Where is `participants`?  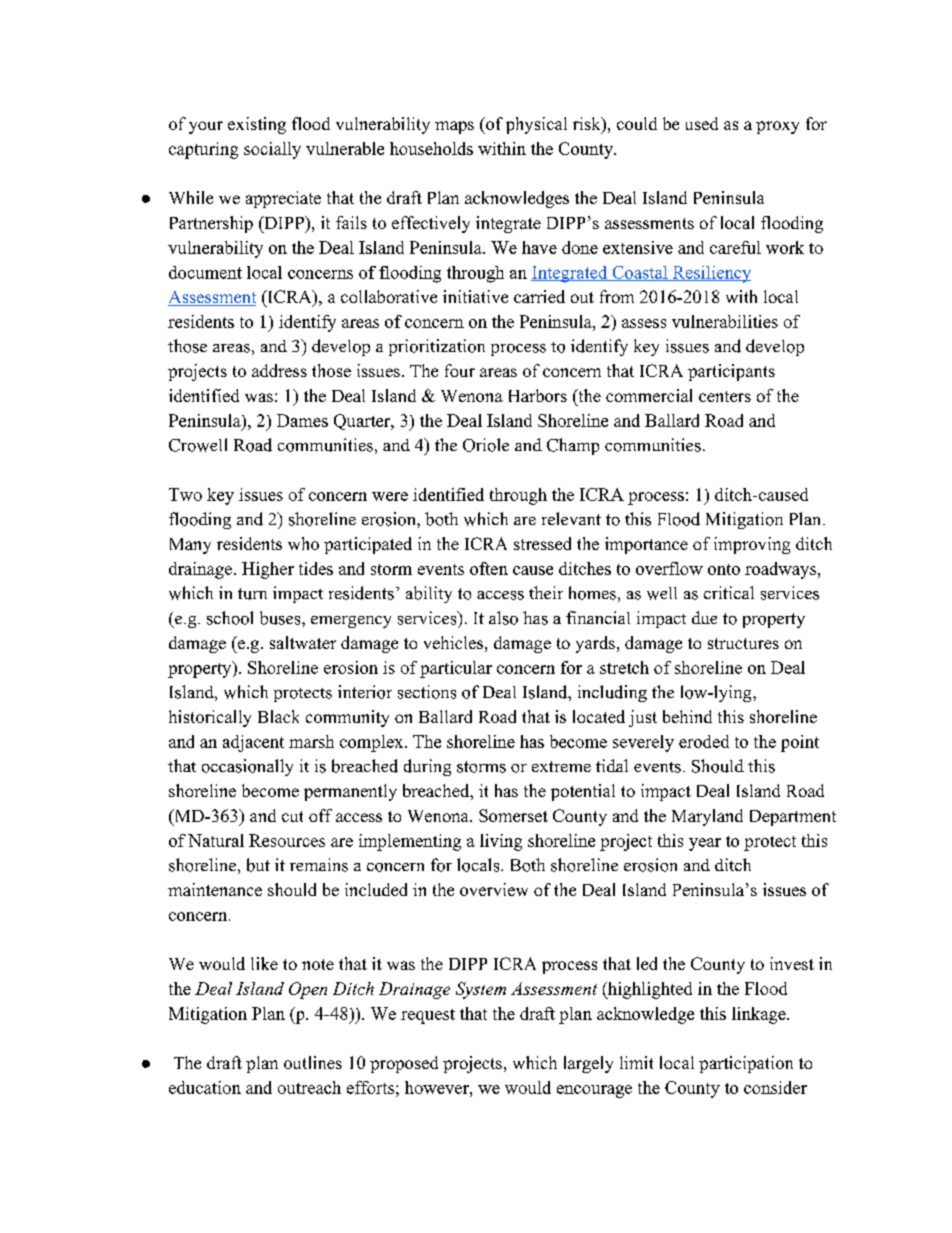 participants is located at coordinates (731, 372).
